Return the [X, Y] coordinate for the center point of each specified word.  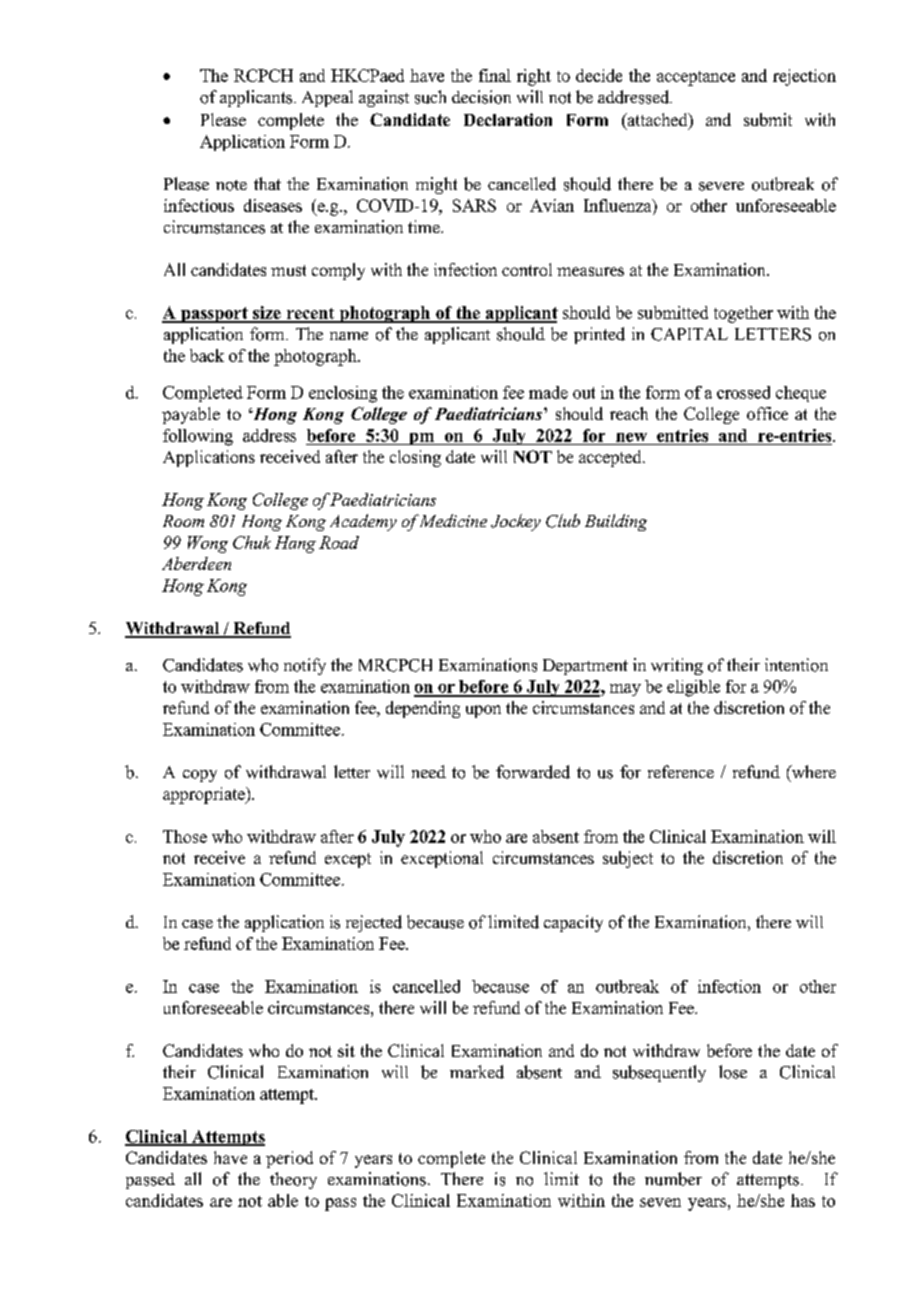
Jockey [516, 522]
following [198, 437]
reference [681, 771]
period [289, 1159]
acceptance [696, 78]
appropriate [205, 795]
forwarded [533, 772]
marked [477, 1072]
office [767, 413]
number [673, 1179]
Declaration [508, 119]
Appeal [327, 98]
